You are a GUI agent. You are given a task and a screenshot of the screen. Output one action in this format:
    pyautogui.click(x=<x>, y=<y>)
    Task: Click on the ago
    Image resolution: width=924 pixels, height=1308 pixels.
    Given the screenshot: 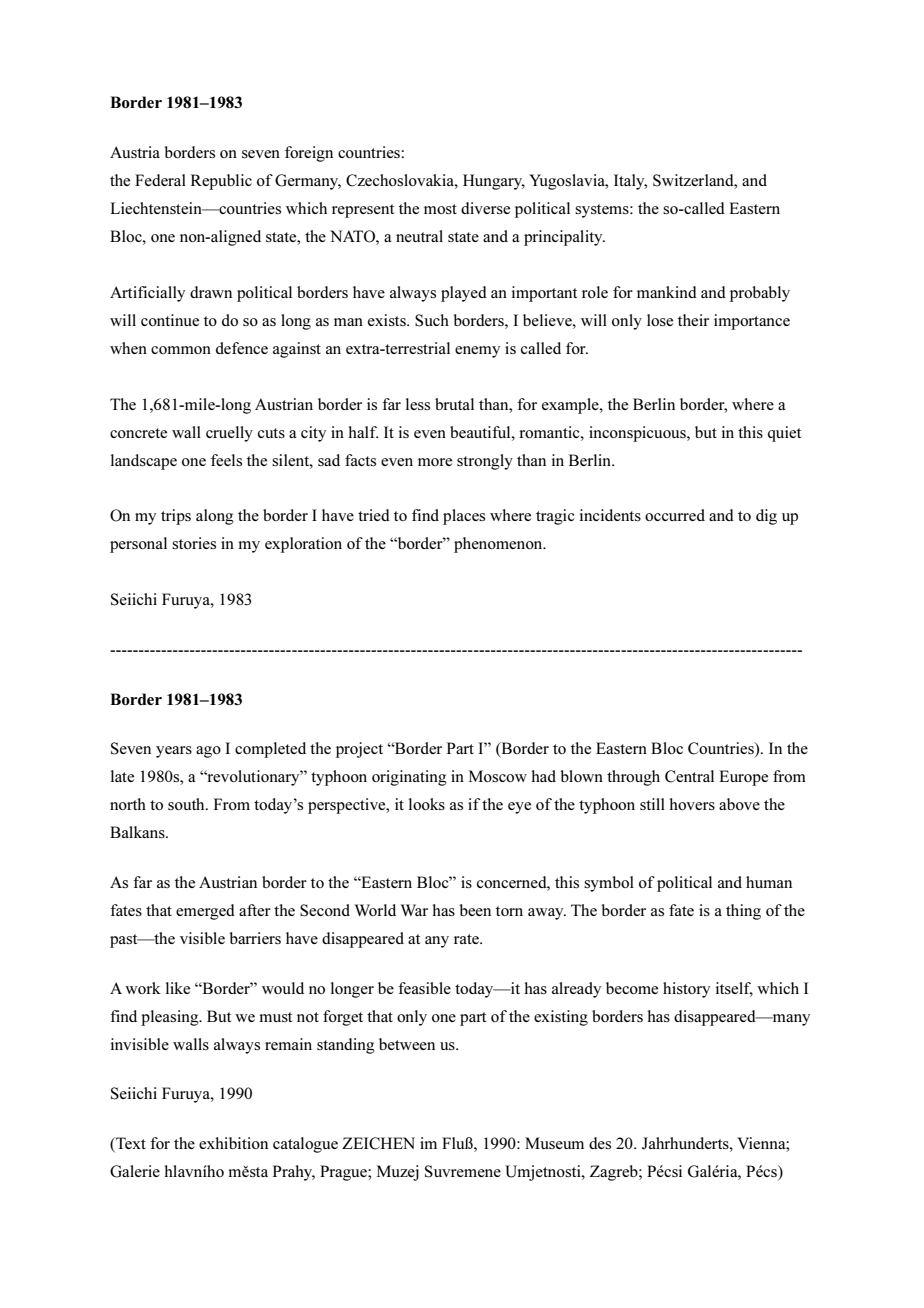 What is the action you would take?
    pyautogui.click(x=208, y=752)
